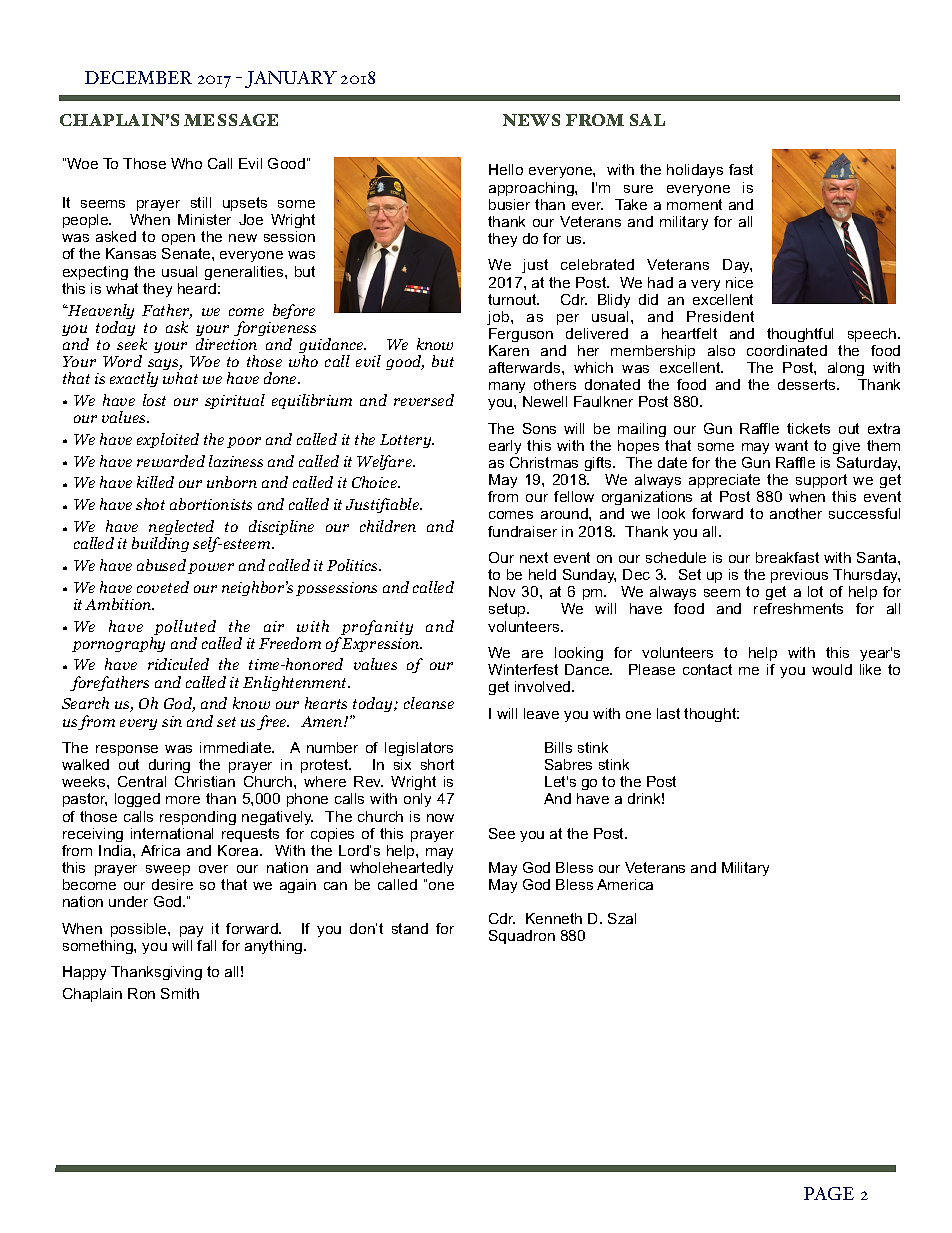 The image size is (952, 1233). What do you see at coordinates (180, 993) in the document?
I see `Smith` at bounding box center [180, 993].
